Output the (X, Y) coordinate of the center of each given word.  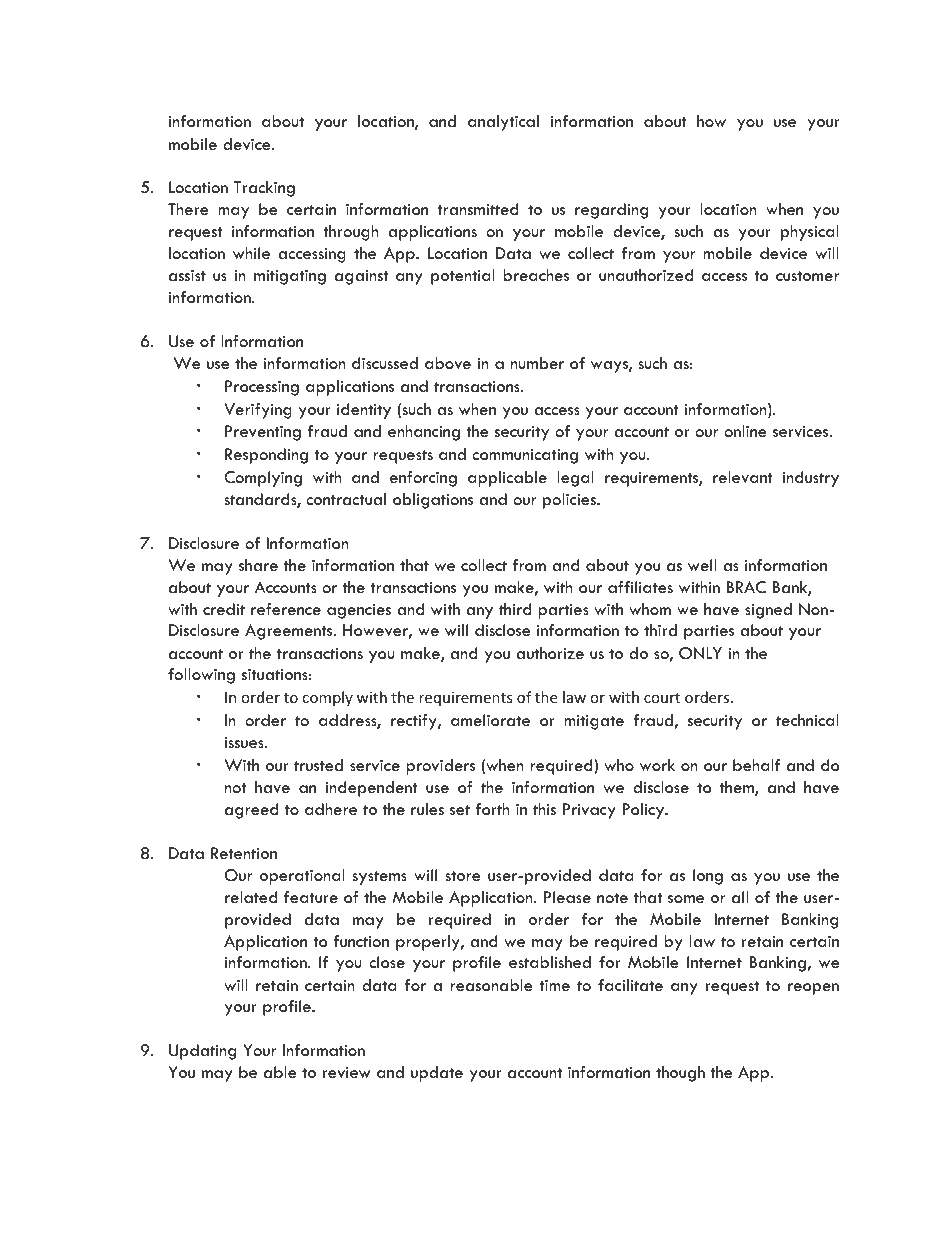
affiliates (640, 587)
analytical (503, 123)
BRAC (746, 587)
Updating (202, 1052)
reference (286, 609)
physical (810, 233)
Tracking (264, 189)
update (437, 1074)
